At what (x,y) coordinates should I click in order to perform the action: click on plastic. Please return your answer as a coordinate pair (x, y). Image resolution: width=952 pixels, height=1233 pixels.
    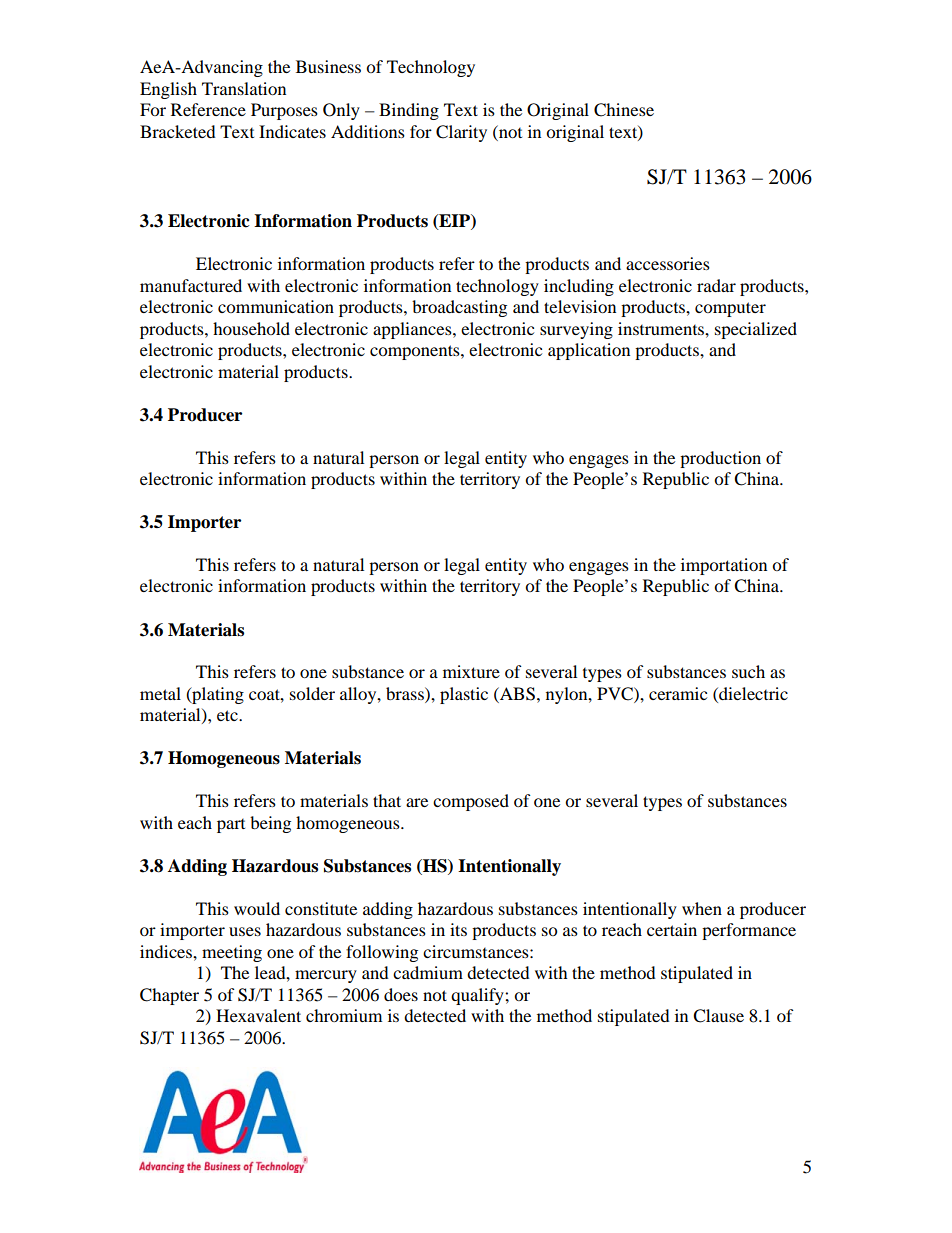
    Looking at the image, I should click on (464, 695).
